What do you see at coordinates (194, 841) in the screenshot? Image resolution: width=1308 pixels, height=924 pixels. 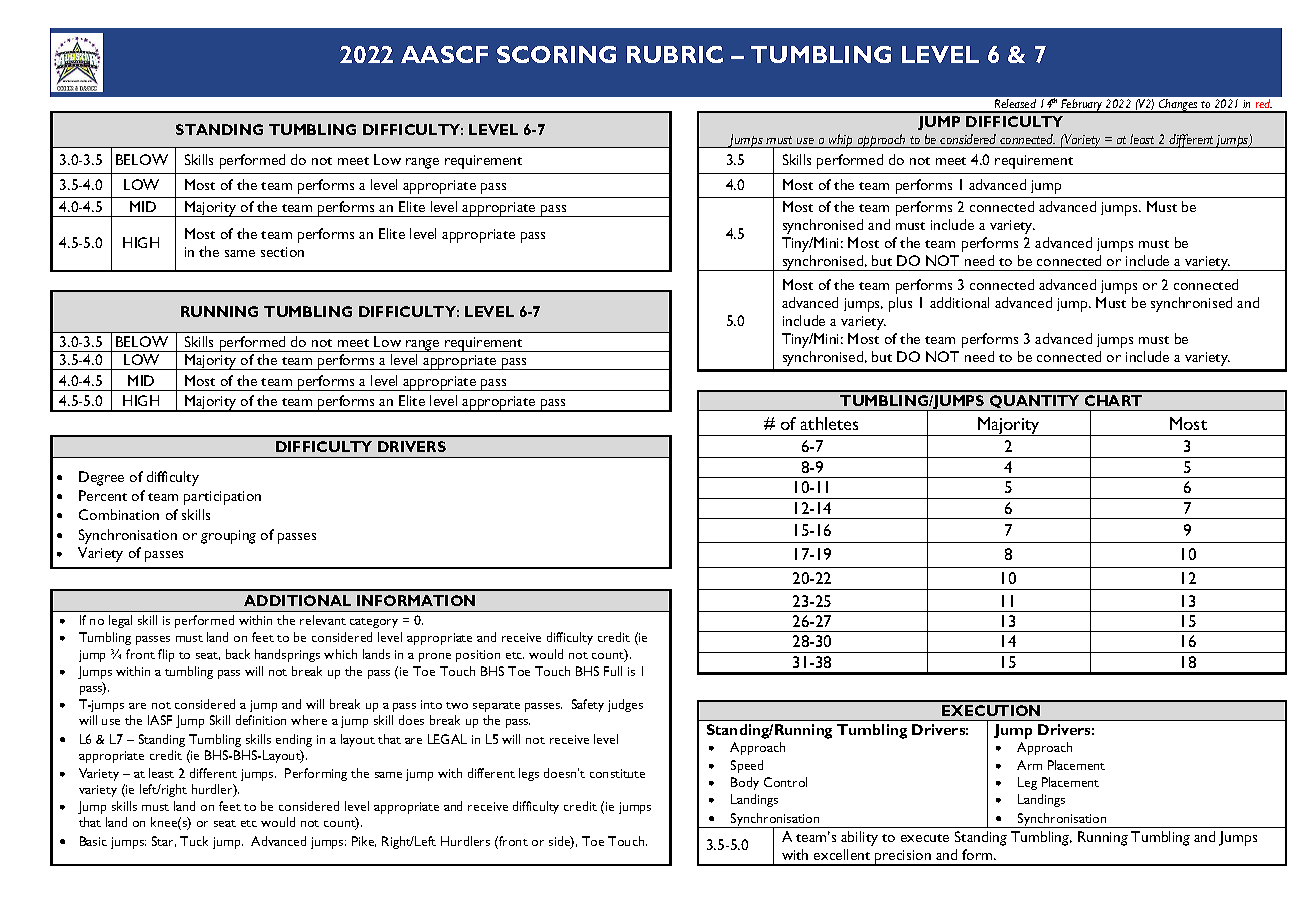 I see `Tuck` at bounding box center [194, 841].
